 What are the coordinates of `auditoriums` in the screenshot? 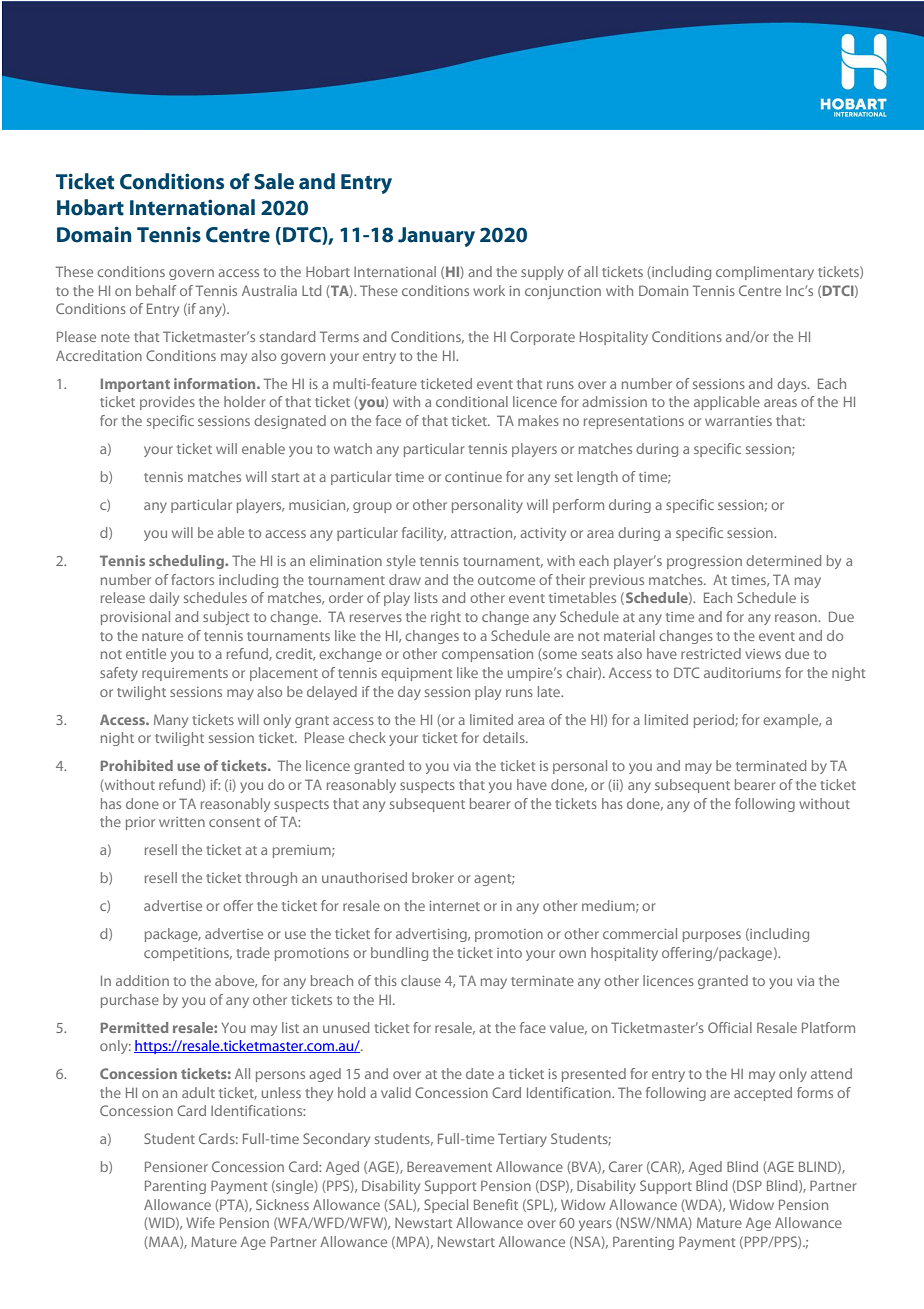 It's located at (742, 672).
